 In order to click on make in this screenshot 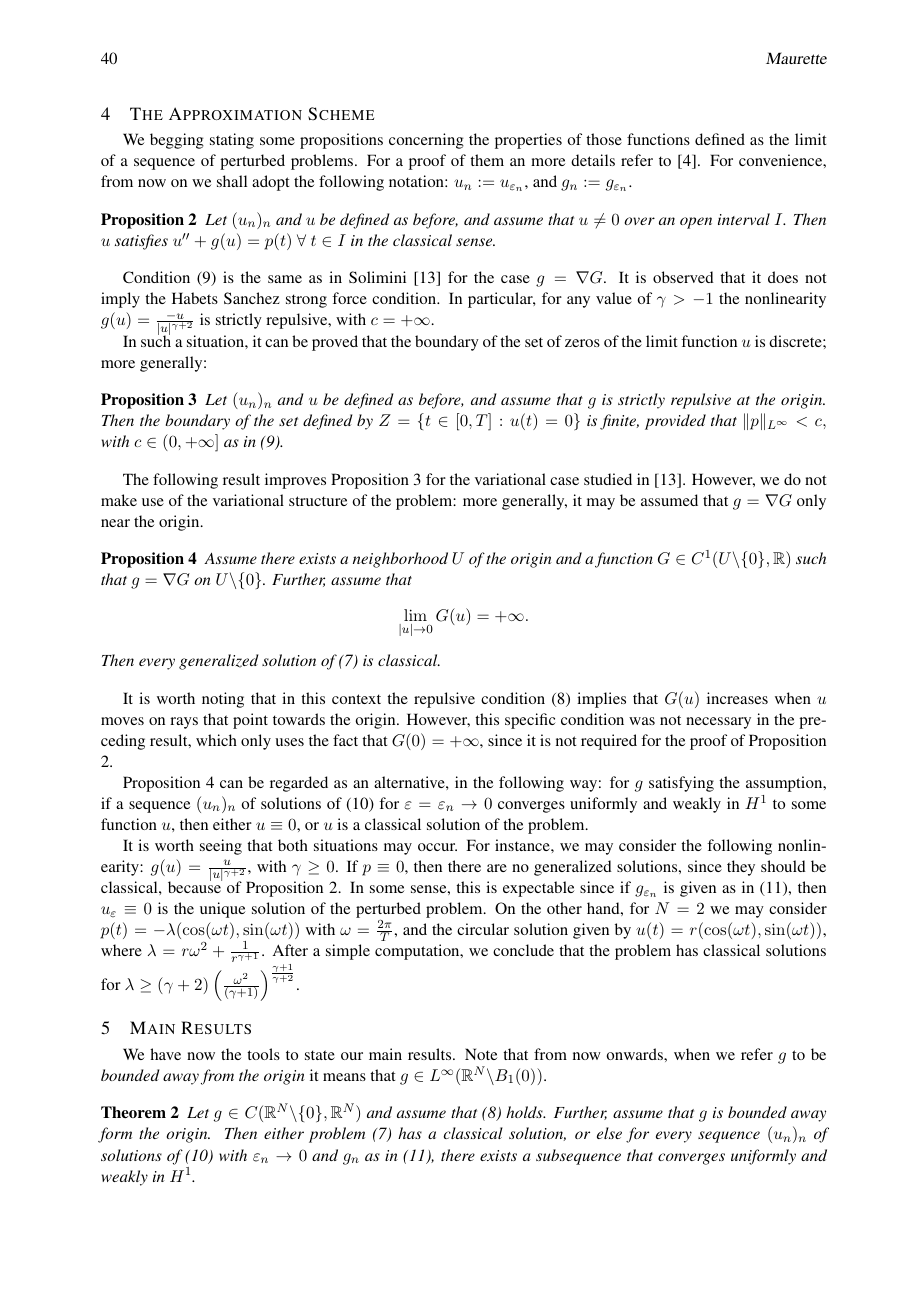, I will do `click(119, 500)`.
